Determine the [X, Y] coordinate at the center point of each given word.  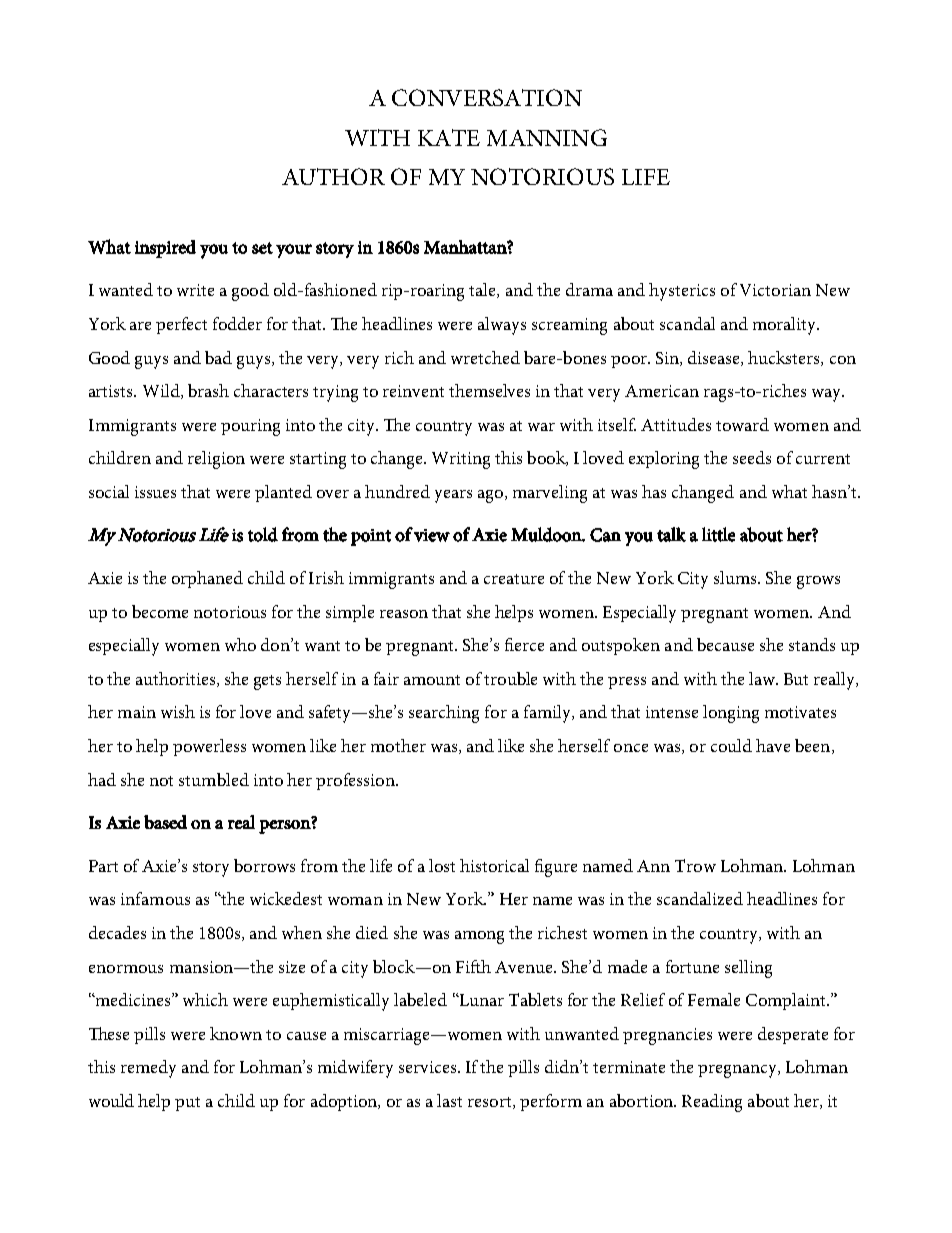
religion [216, 460]
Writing [461, 460]
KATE [449, 137]
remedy [148, 1069]
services [429, 1067]
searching [444, 714]
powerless [209, 747]
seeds [752, 457]
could [731, 745]
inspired [165, 249]
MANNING [547, 137]
